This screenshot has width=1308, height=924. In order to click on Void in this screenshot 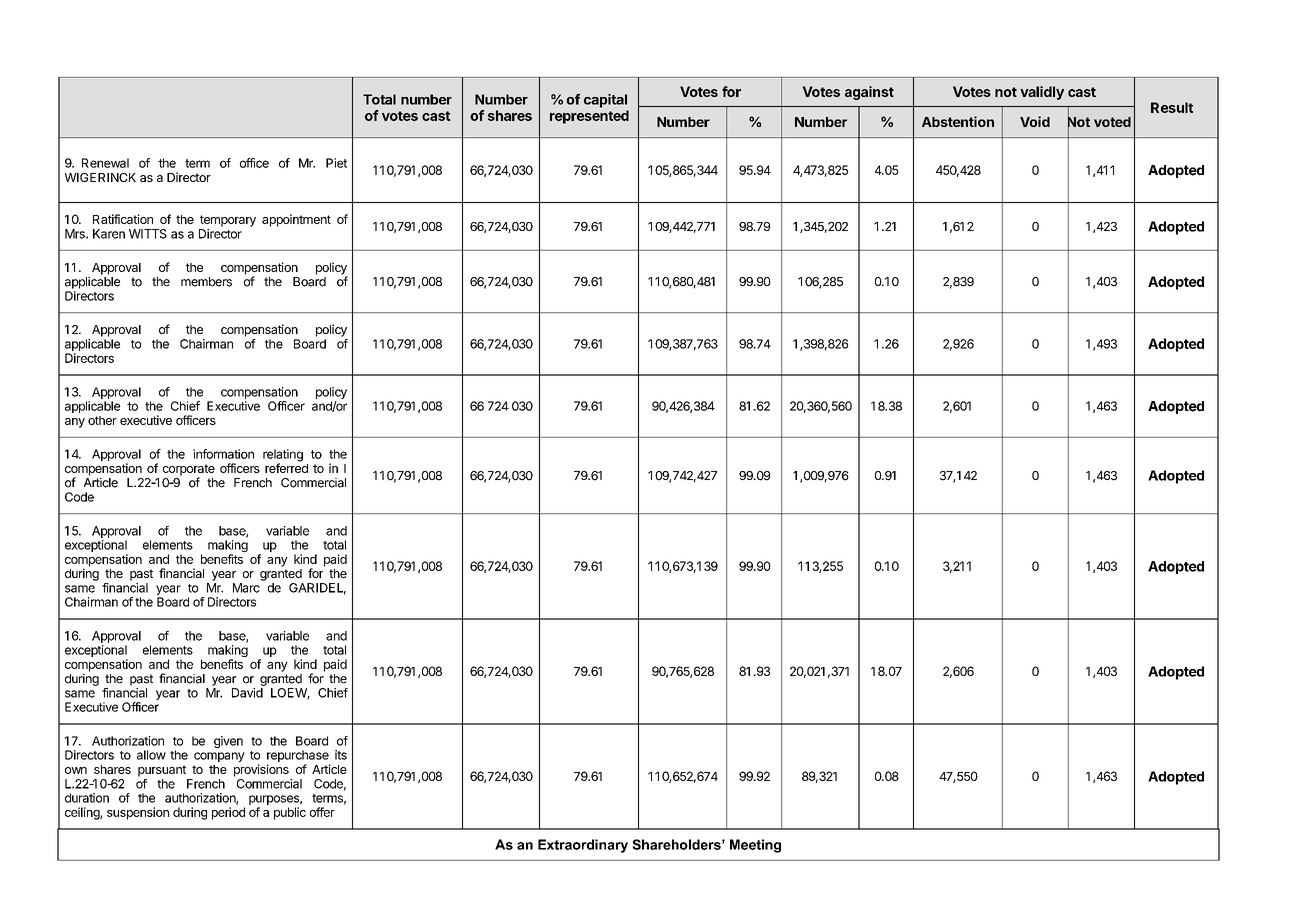, I will do `click(1035, 121)`.
